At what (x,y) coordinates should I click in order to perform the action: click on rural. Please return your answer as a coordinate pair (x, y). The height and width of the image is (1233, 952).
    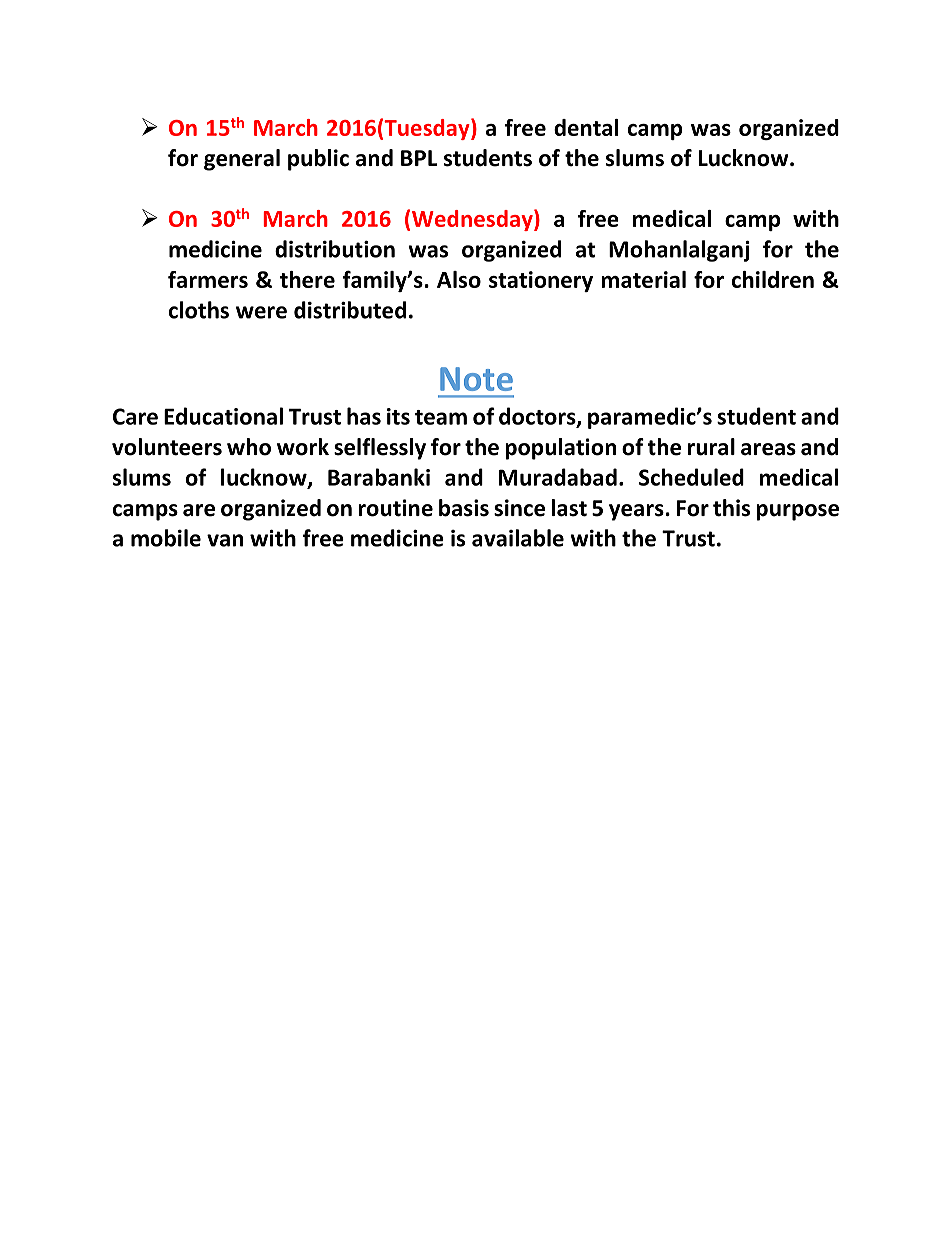
    Looking at the image, I should click on (711, 447).
